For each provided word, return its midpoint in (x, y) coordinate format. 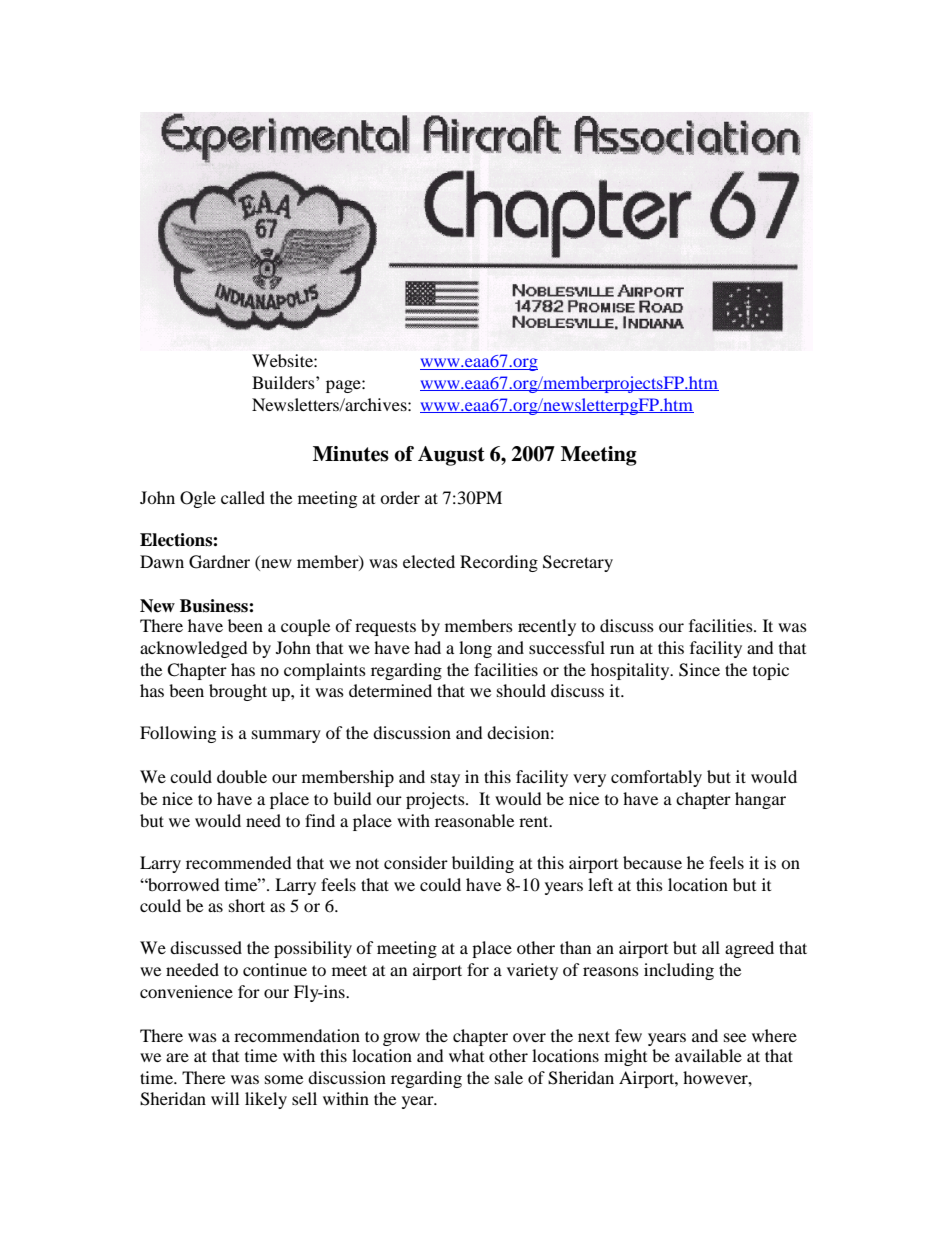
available (708, 1055)
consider (416, 862)
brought (238, 692)
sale (509, 1077)
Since (699, 670)
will (225, 1098)
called (243, 497)
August (451, 456)
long (475, 649)
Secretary (578, 563)
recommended (239, 862)
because (652, 862)
